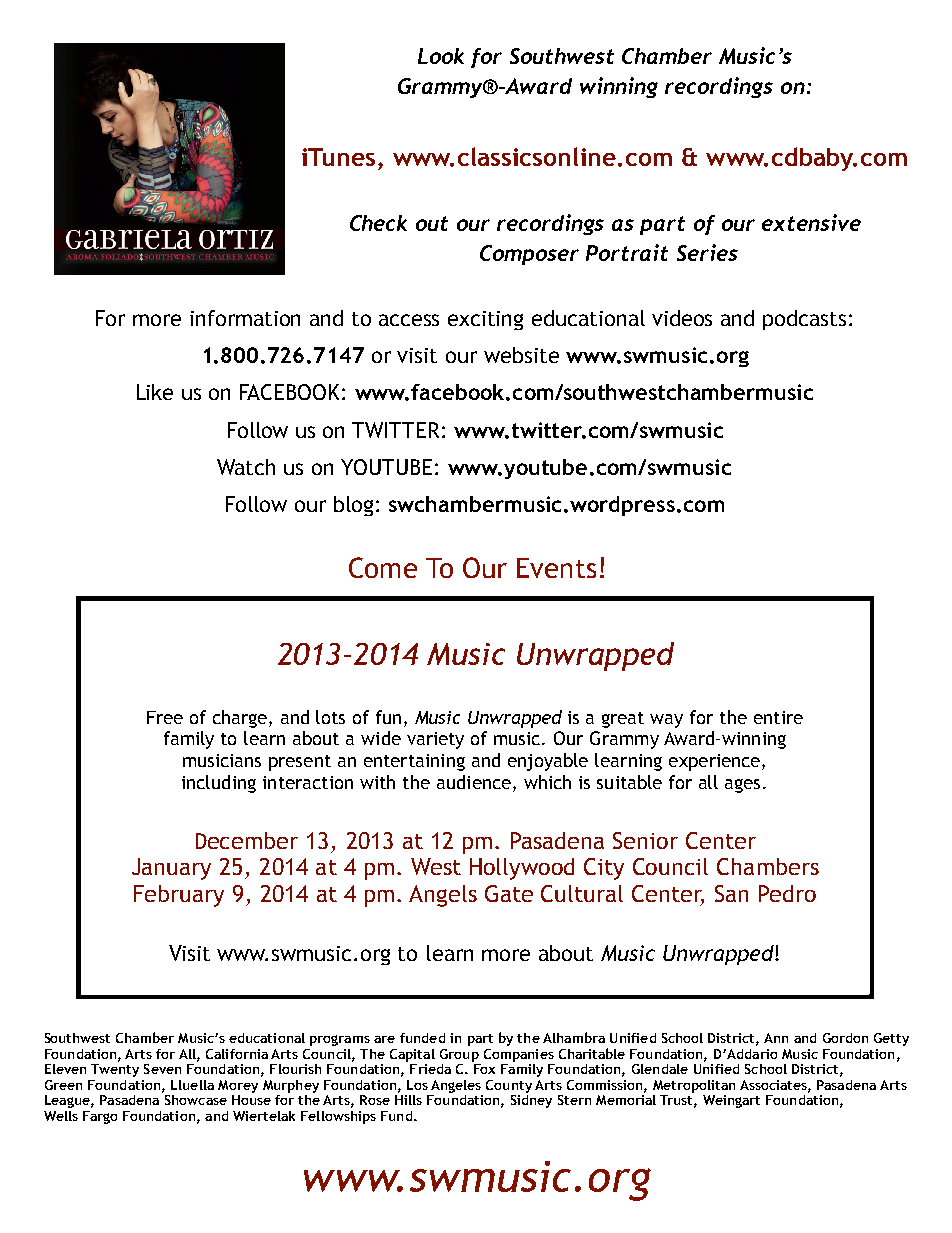 The image size is (952, 1233). What do you see at coordinates (165, 717) in the screenshot?
I see `Free` at bounding box center [165, 717].
